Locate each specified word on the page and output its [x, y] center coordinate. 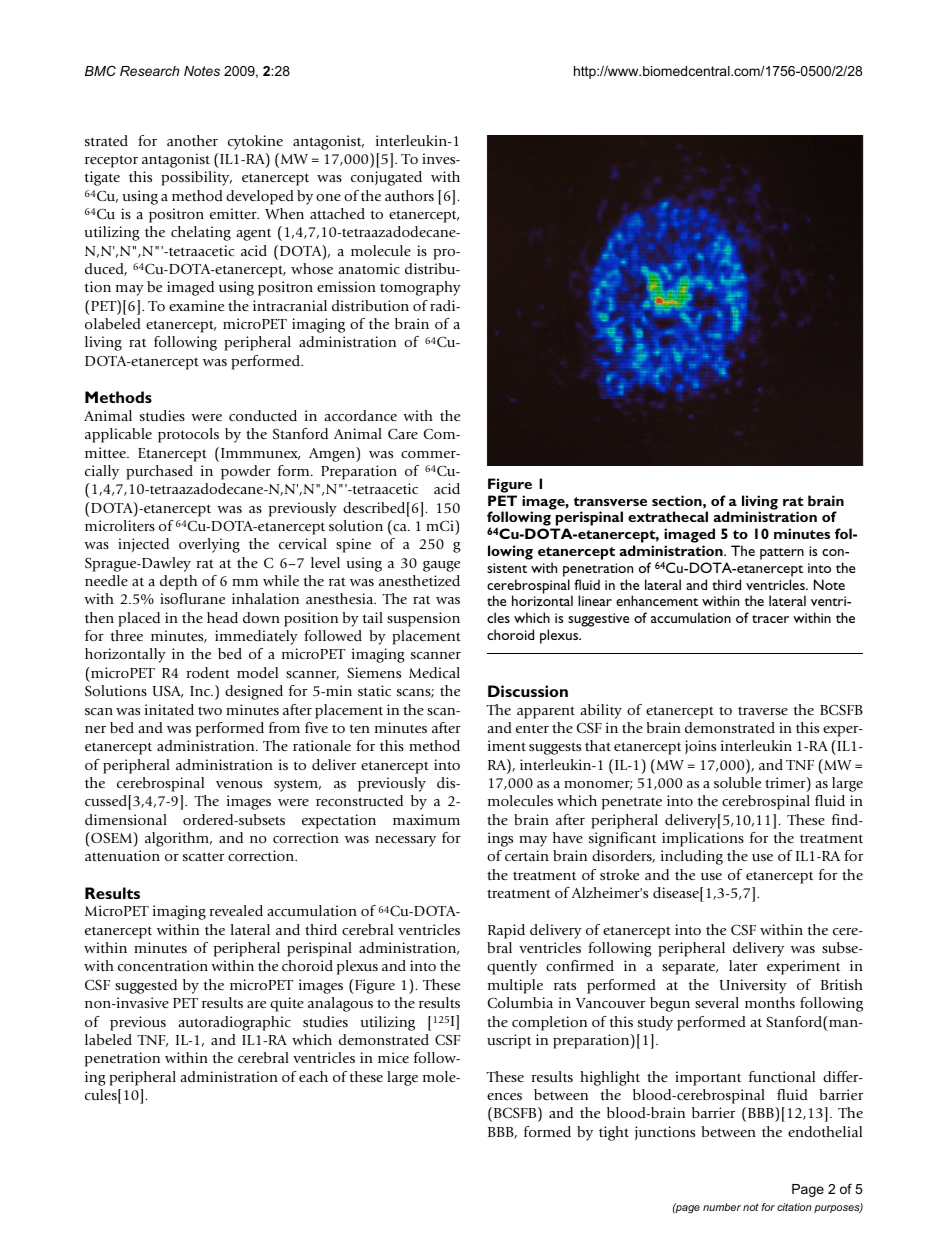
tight [614, 1133]
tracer [770, 619]
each [313, 1076]
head [222, 617]
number [722, 1207]
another [192, 140]
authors [409, 195]
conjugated [386, 178]
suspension [423, 619]
